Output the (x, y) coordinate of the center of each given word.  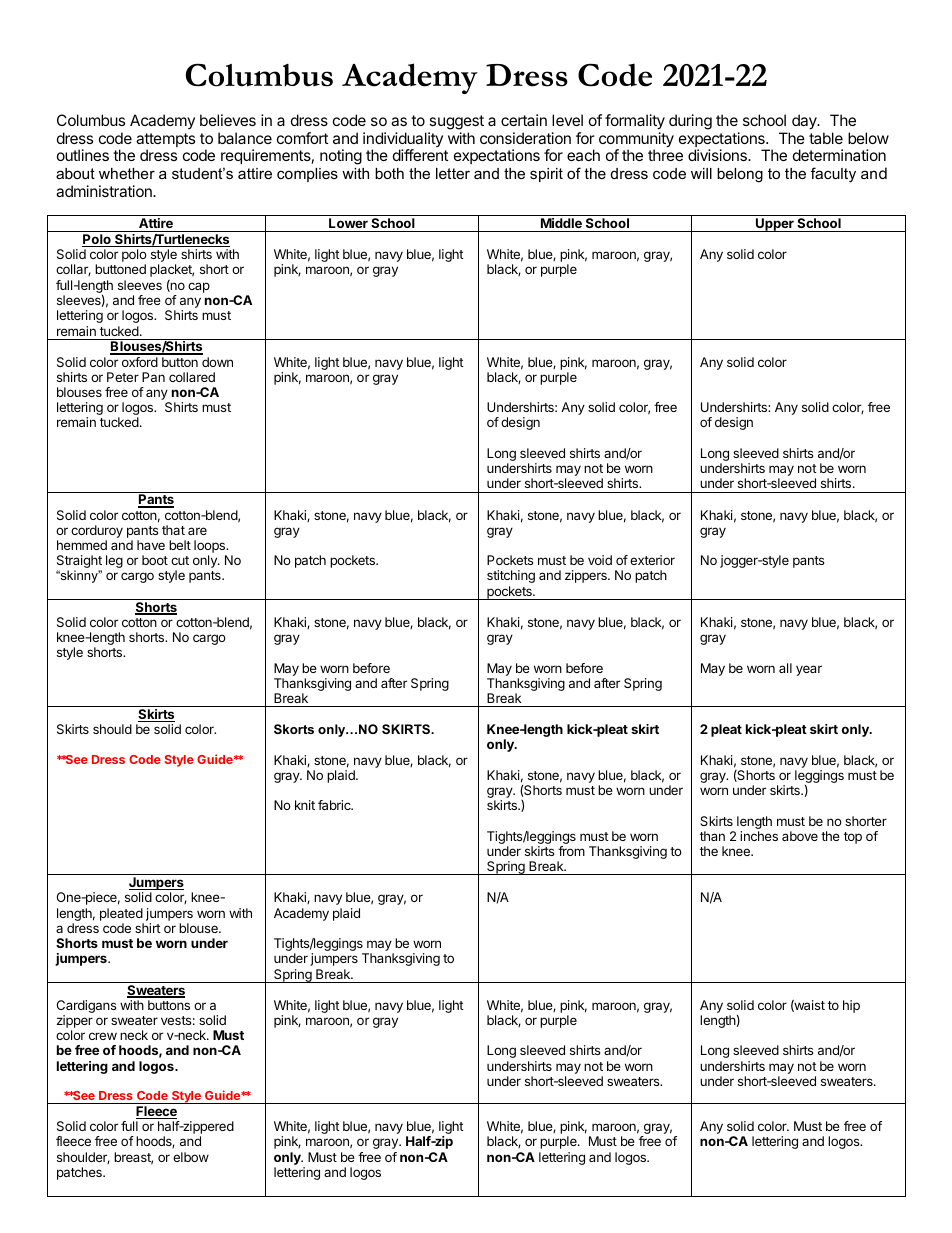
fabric (335, 805)
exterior (652, 560)
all (785, 668)
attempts (165, 141)
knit (305, 805)
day (805, 122)
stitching (511, 576)
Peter (123, 377)
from (571, 851)
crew (103, 1036)
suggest (456, 122)
